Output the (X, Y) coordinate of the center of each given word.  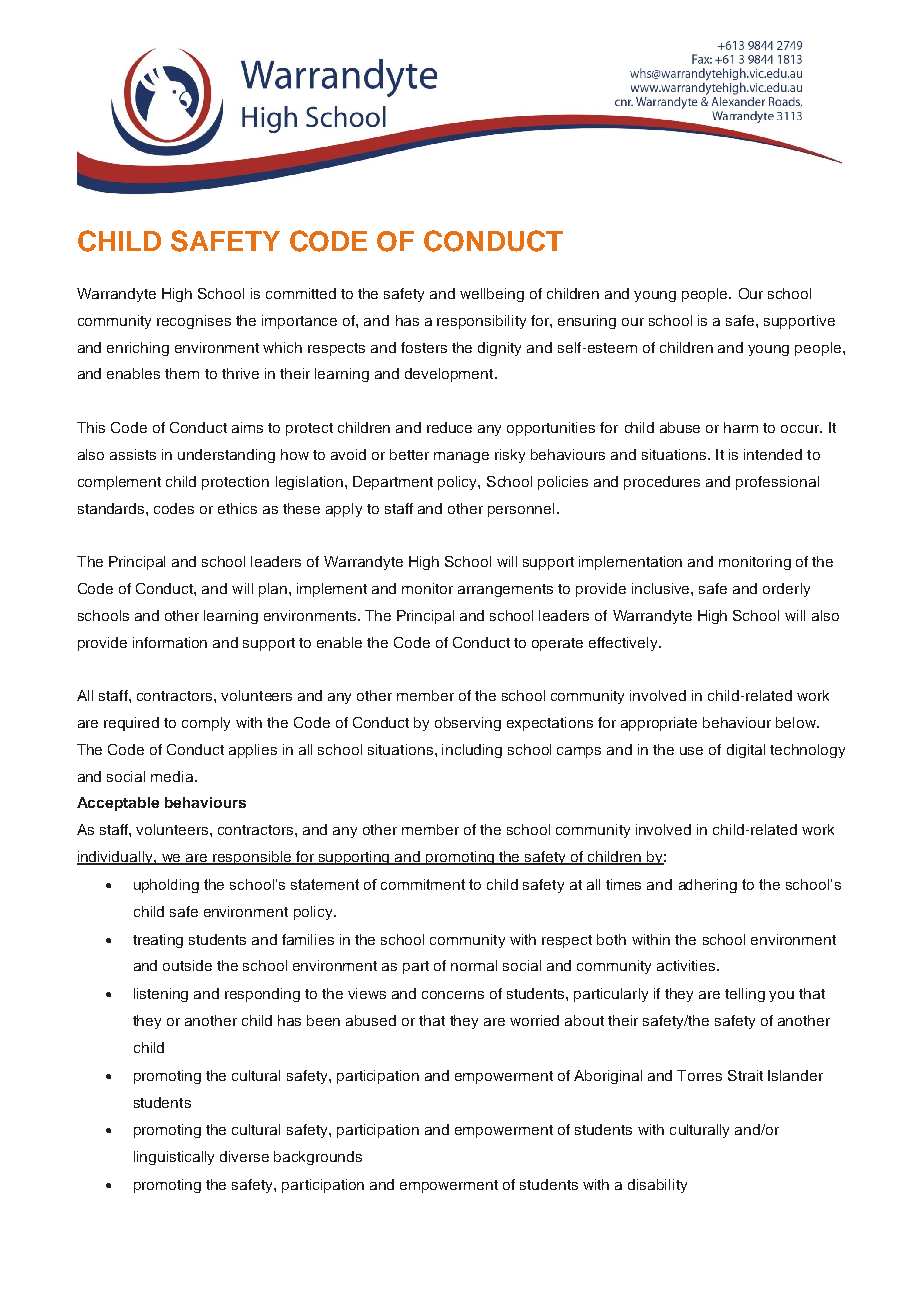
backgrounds (318, 1158)
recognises (194, 322)
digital (746, 751)
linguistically (174, 1158)
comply (206, 724)
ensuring (587, 322)
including (472, 751)
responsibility (481, 322)
